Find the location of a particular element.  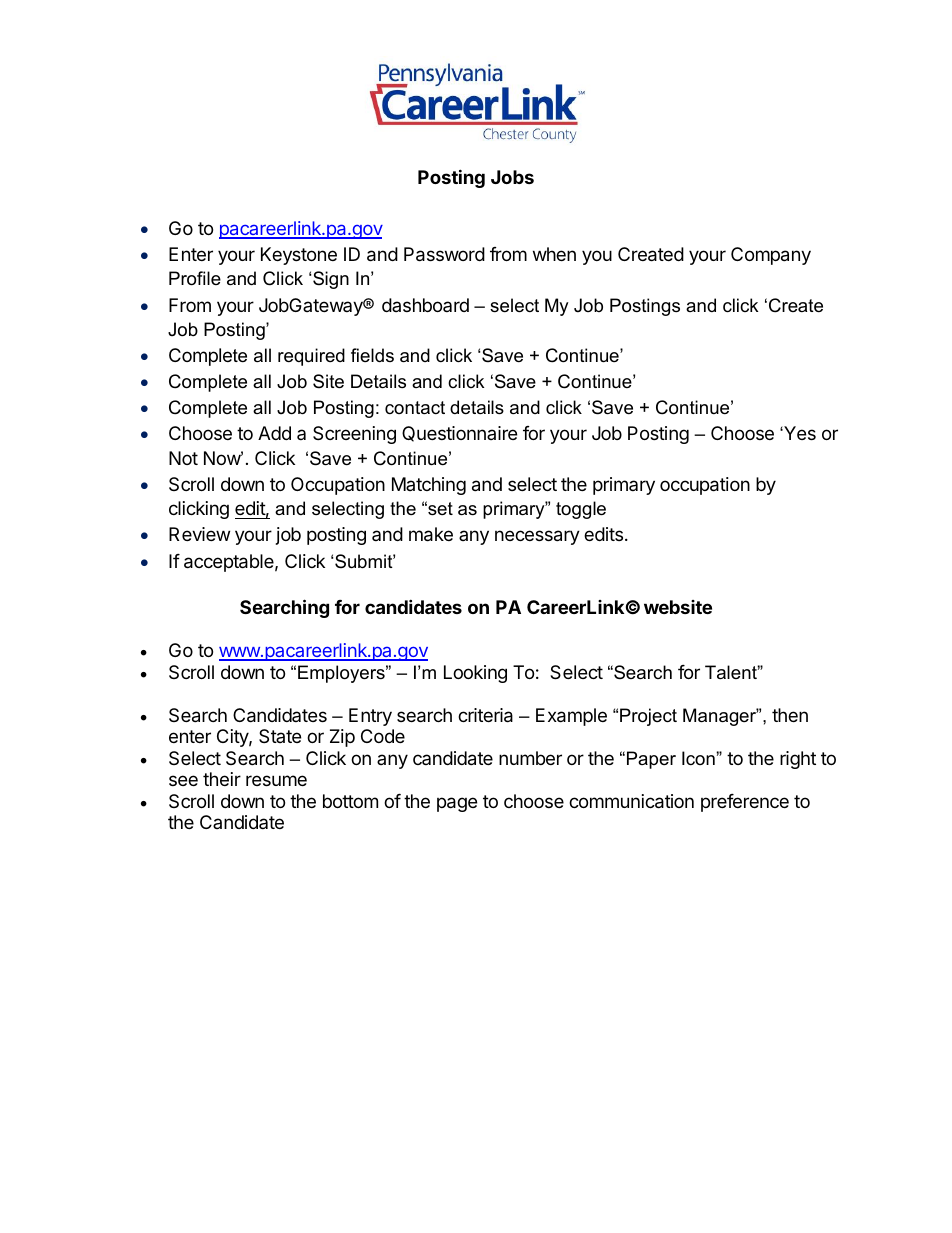

Company is located at coordinates (771, 256).
